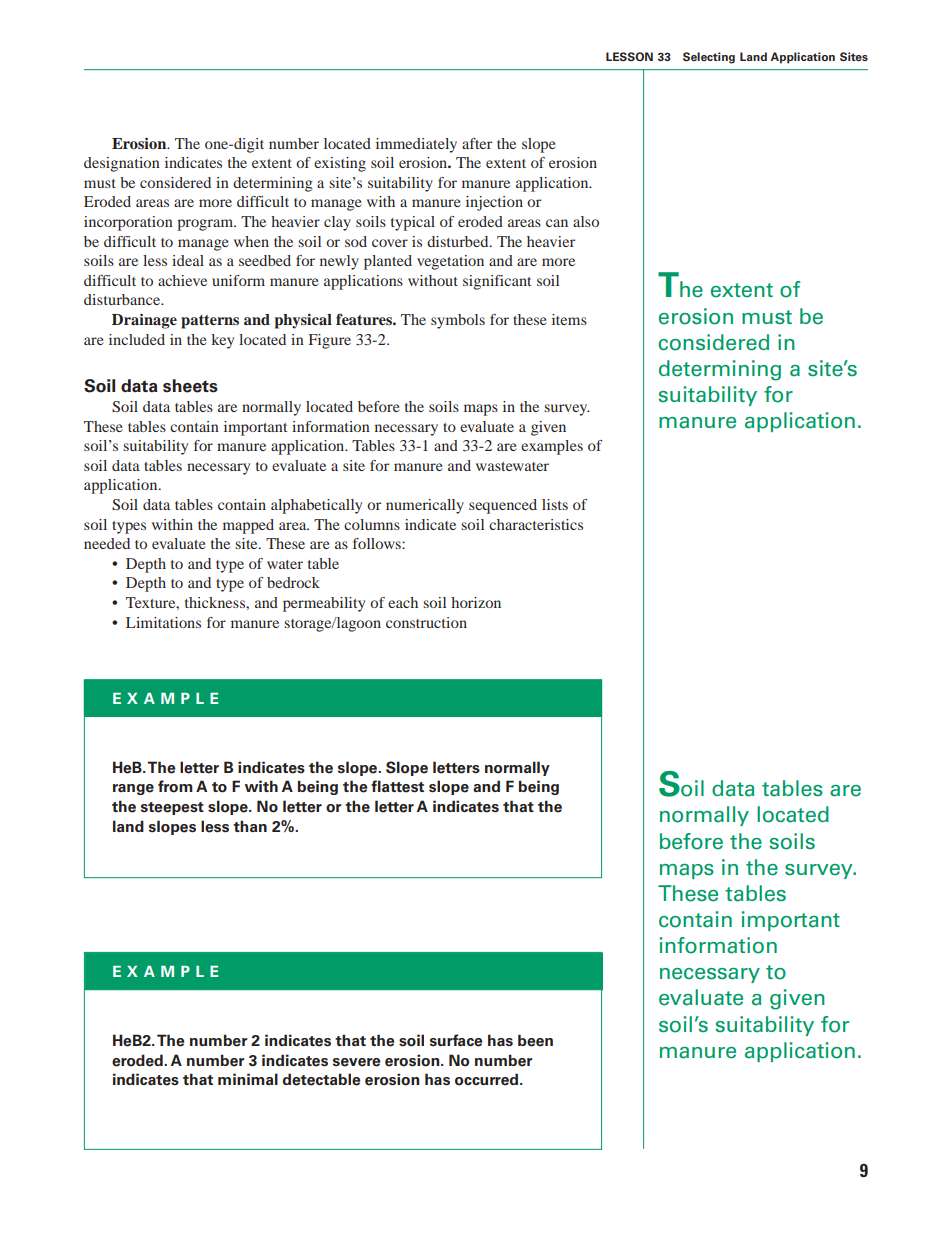 Image resolution: width=952 pixels, height=1233 pixels. Describe the element at coordinates (403, 602) in the image. I see `each` at that location.
